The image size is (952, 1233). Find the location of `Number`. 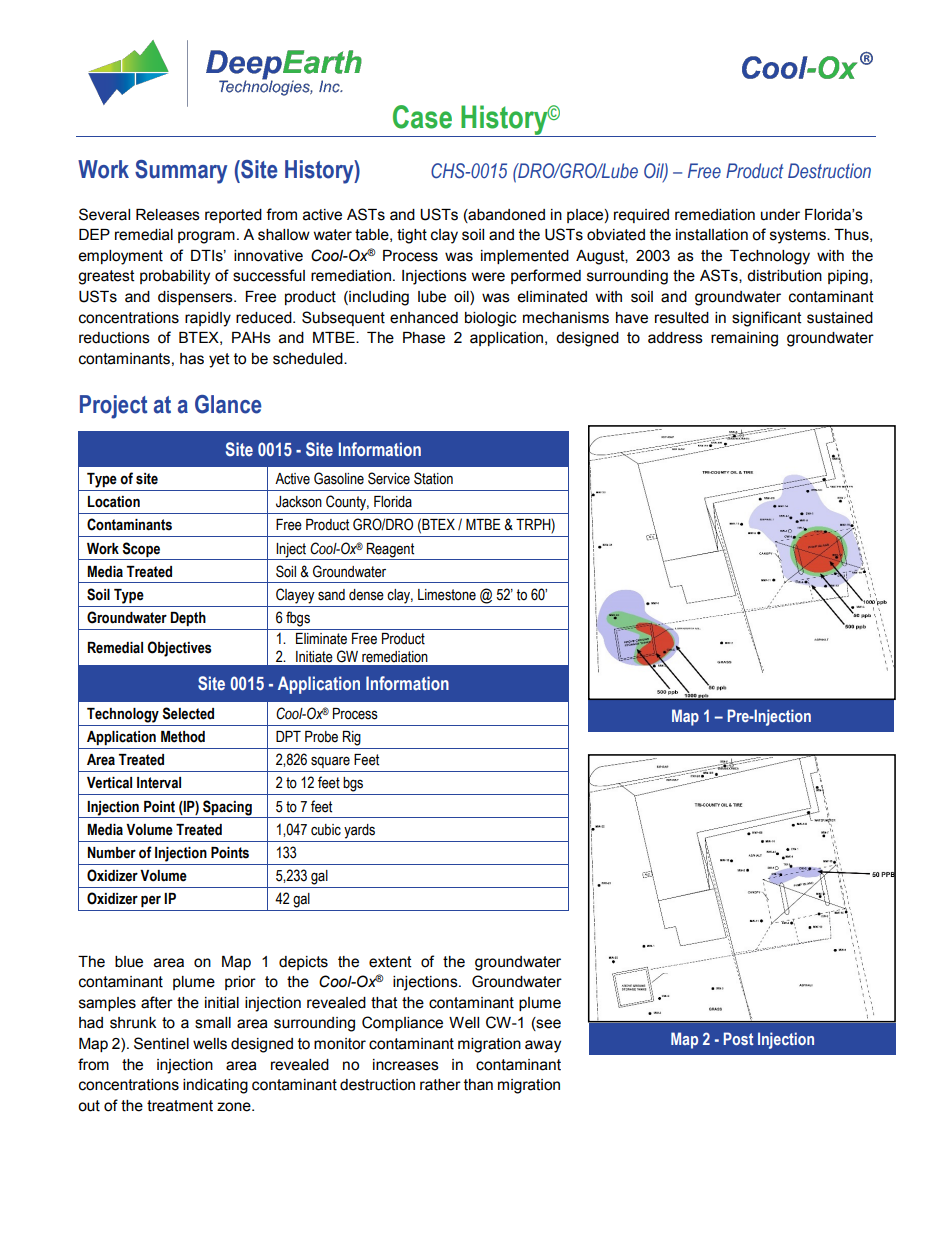

Number is located at coordinates (112, 853).
